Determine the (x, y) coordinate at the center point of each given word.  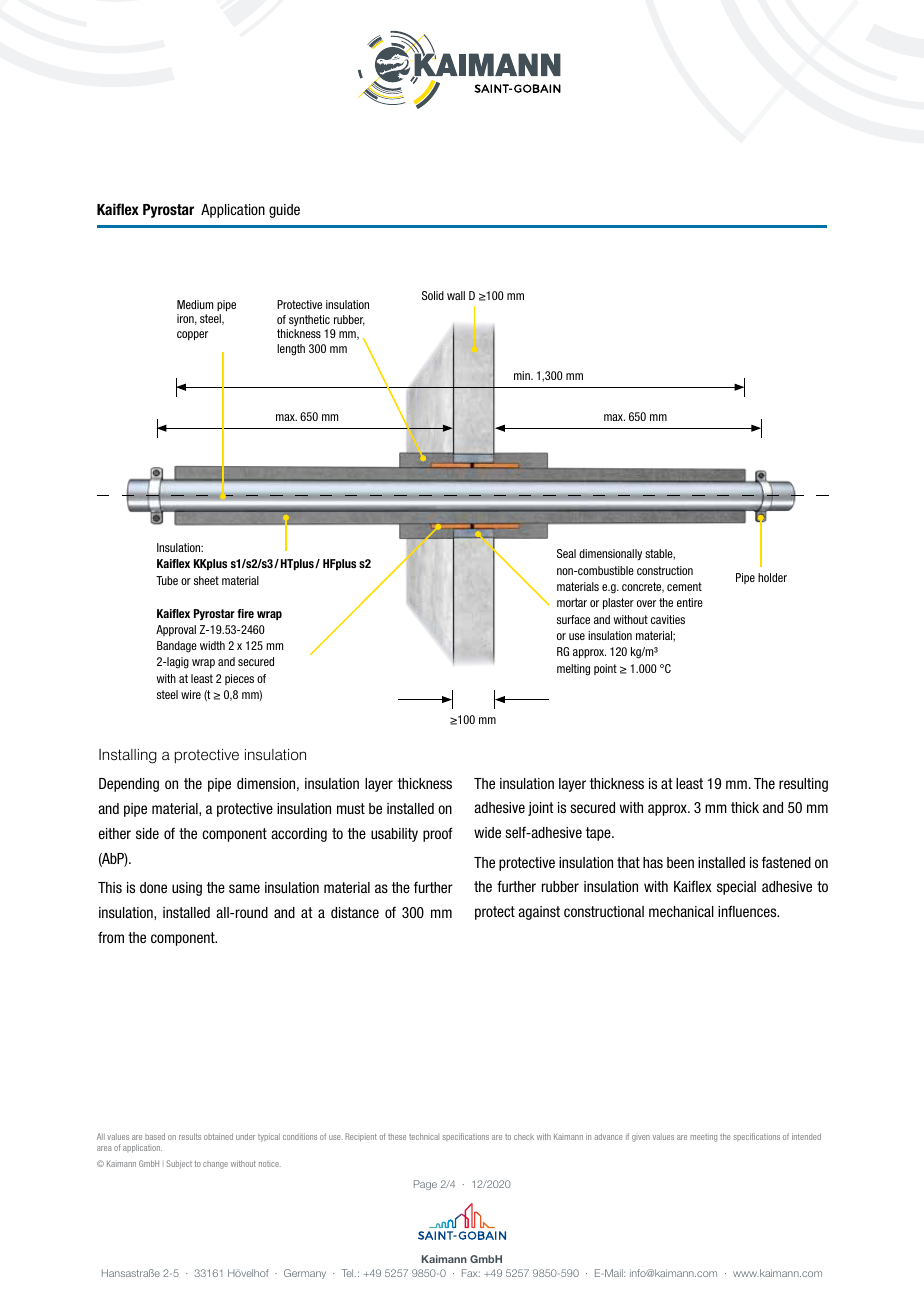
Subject (179, 1164)
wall (456, 295)
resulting (803, 785)
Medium (195, 304)
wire (191, 694)
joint (541, 809)
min (523, 375)
